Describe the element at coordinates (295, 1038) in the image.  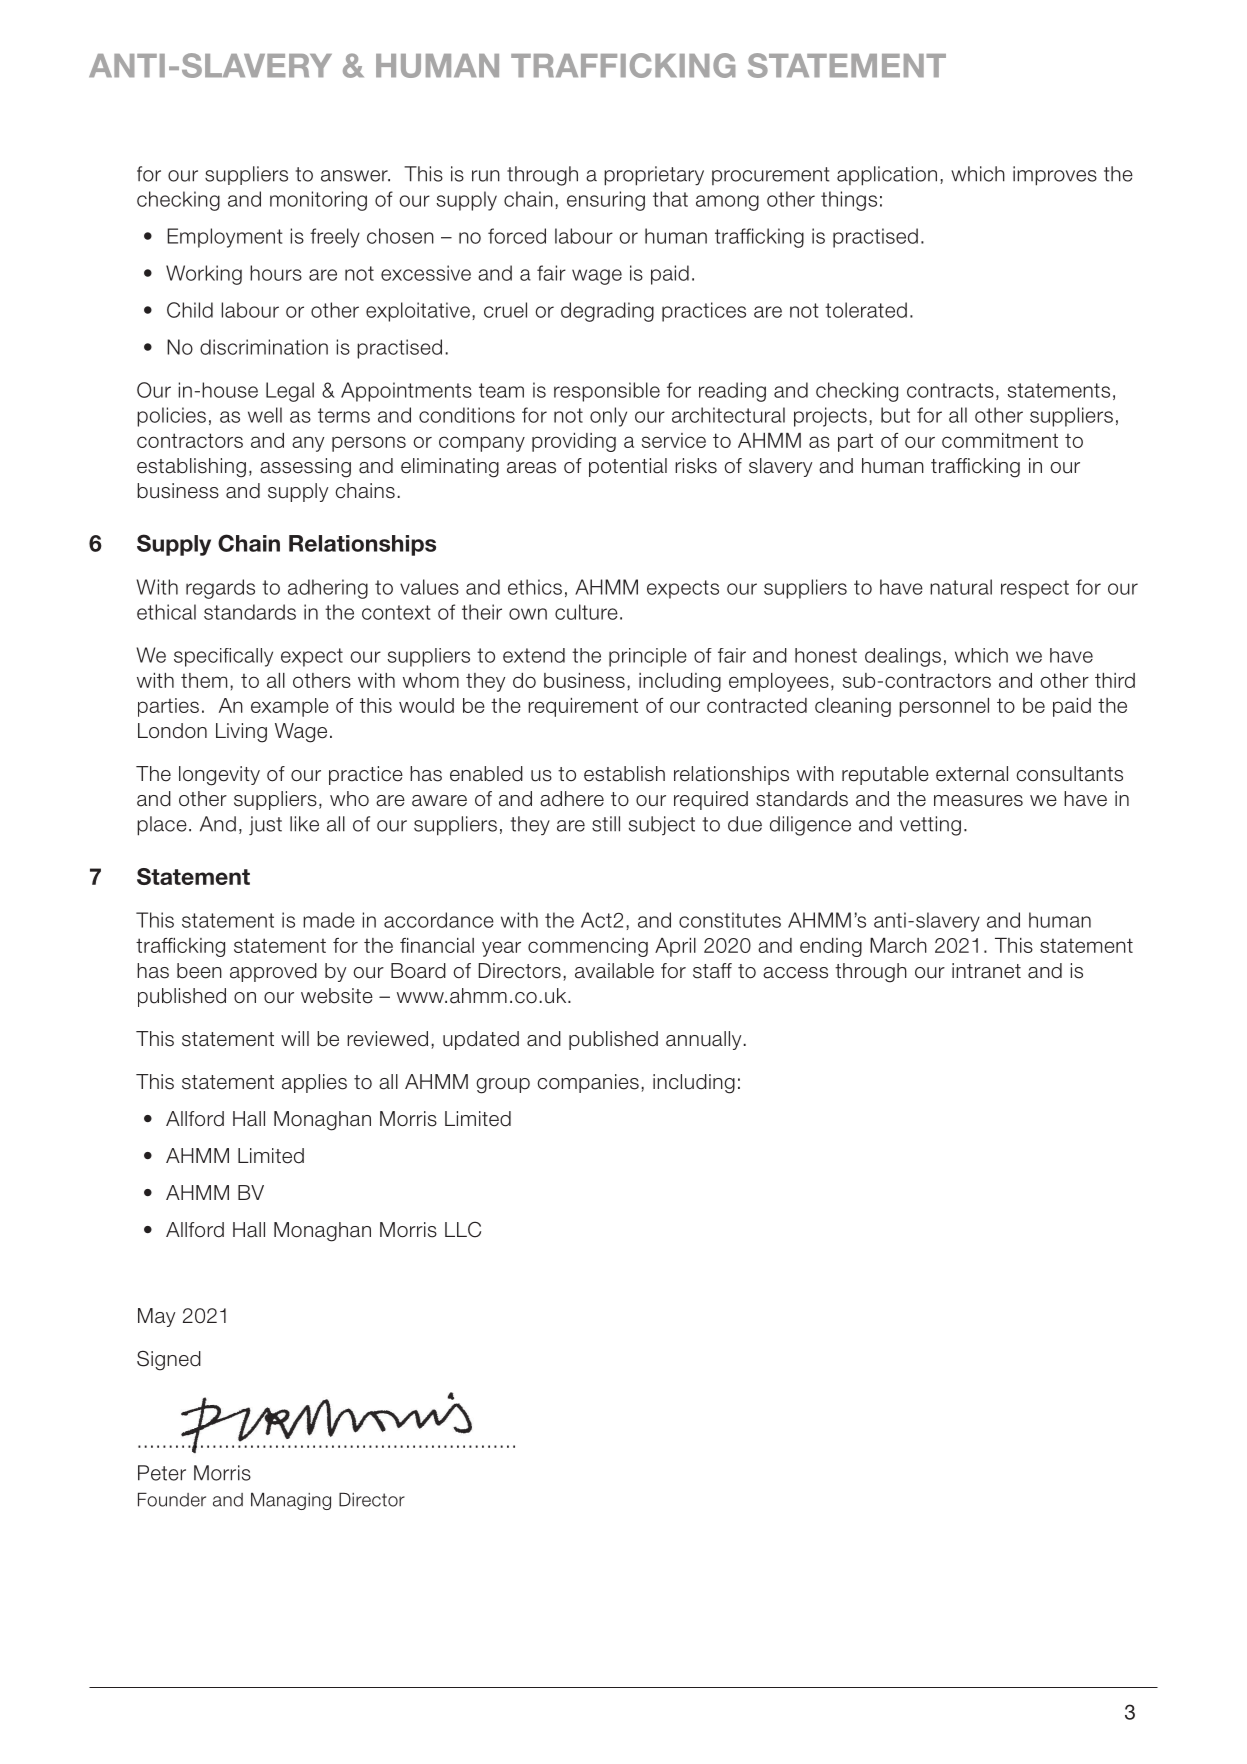
I see `will` at that location.
